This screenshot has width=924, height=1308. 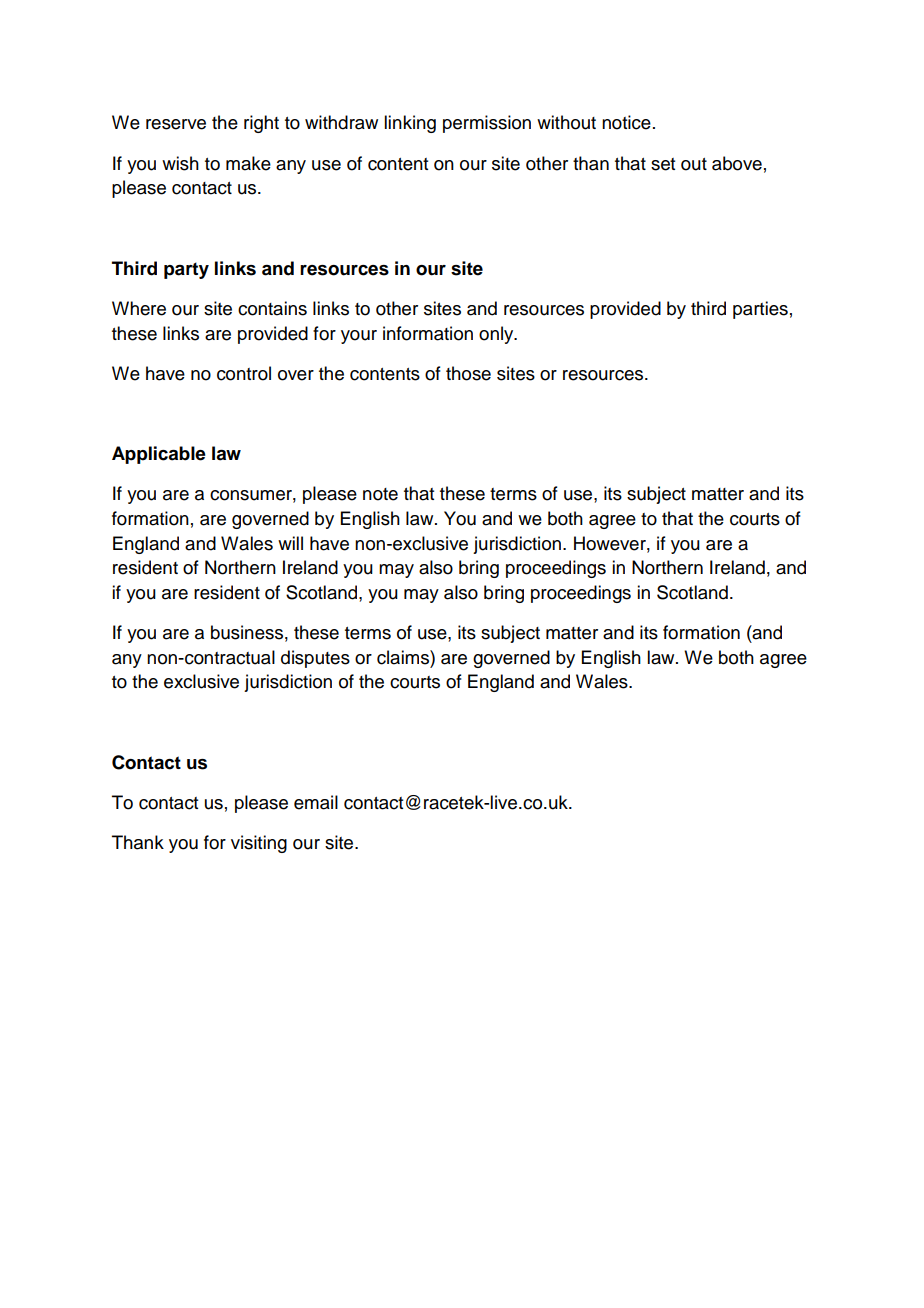 I want to click on those, so click(x=468, y=373).
